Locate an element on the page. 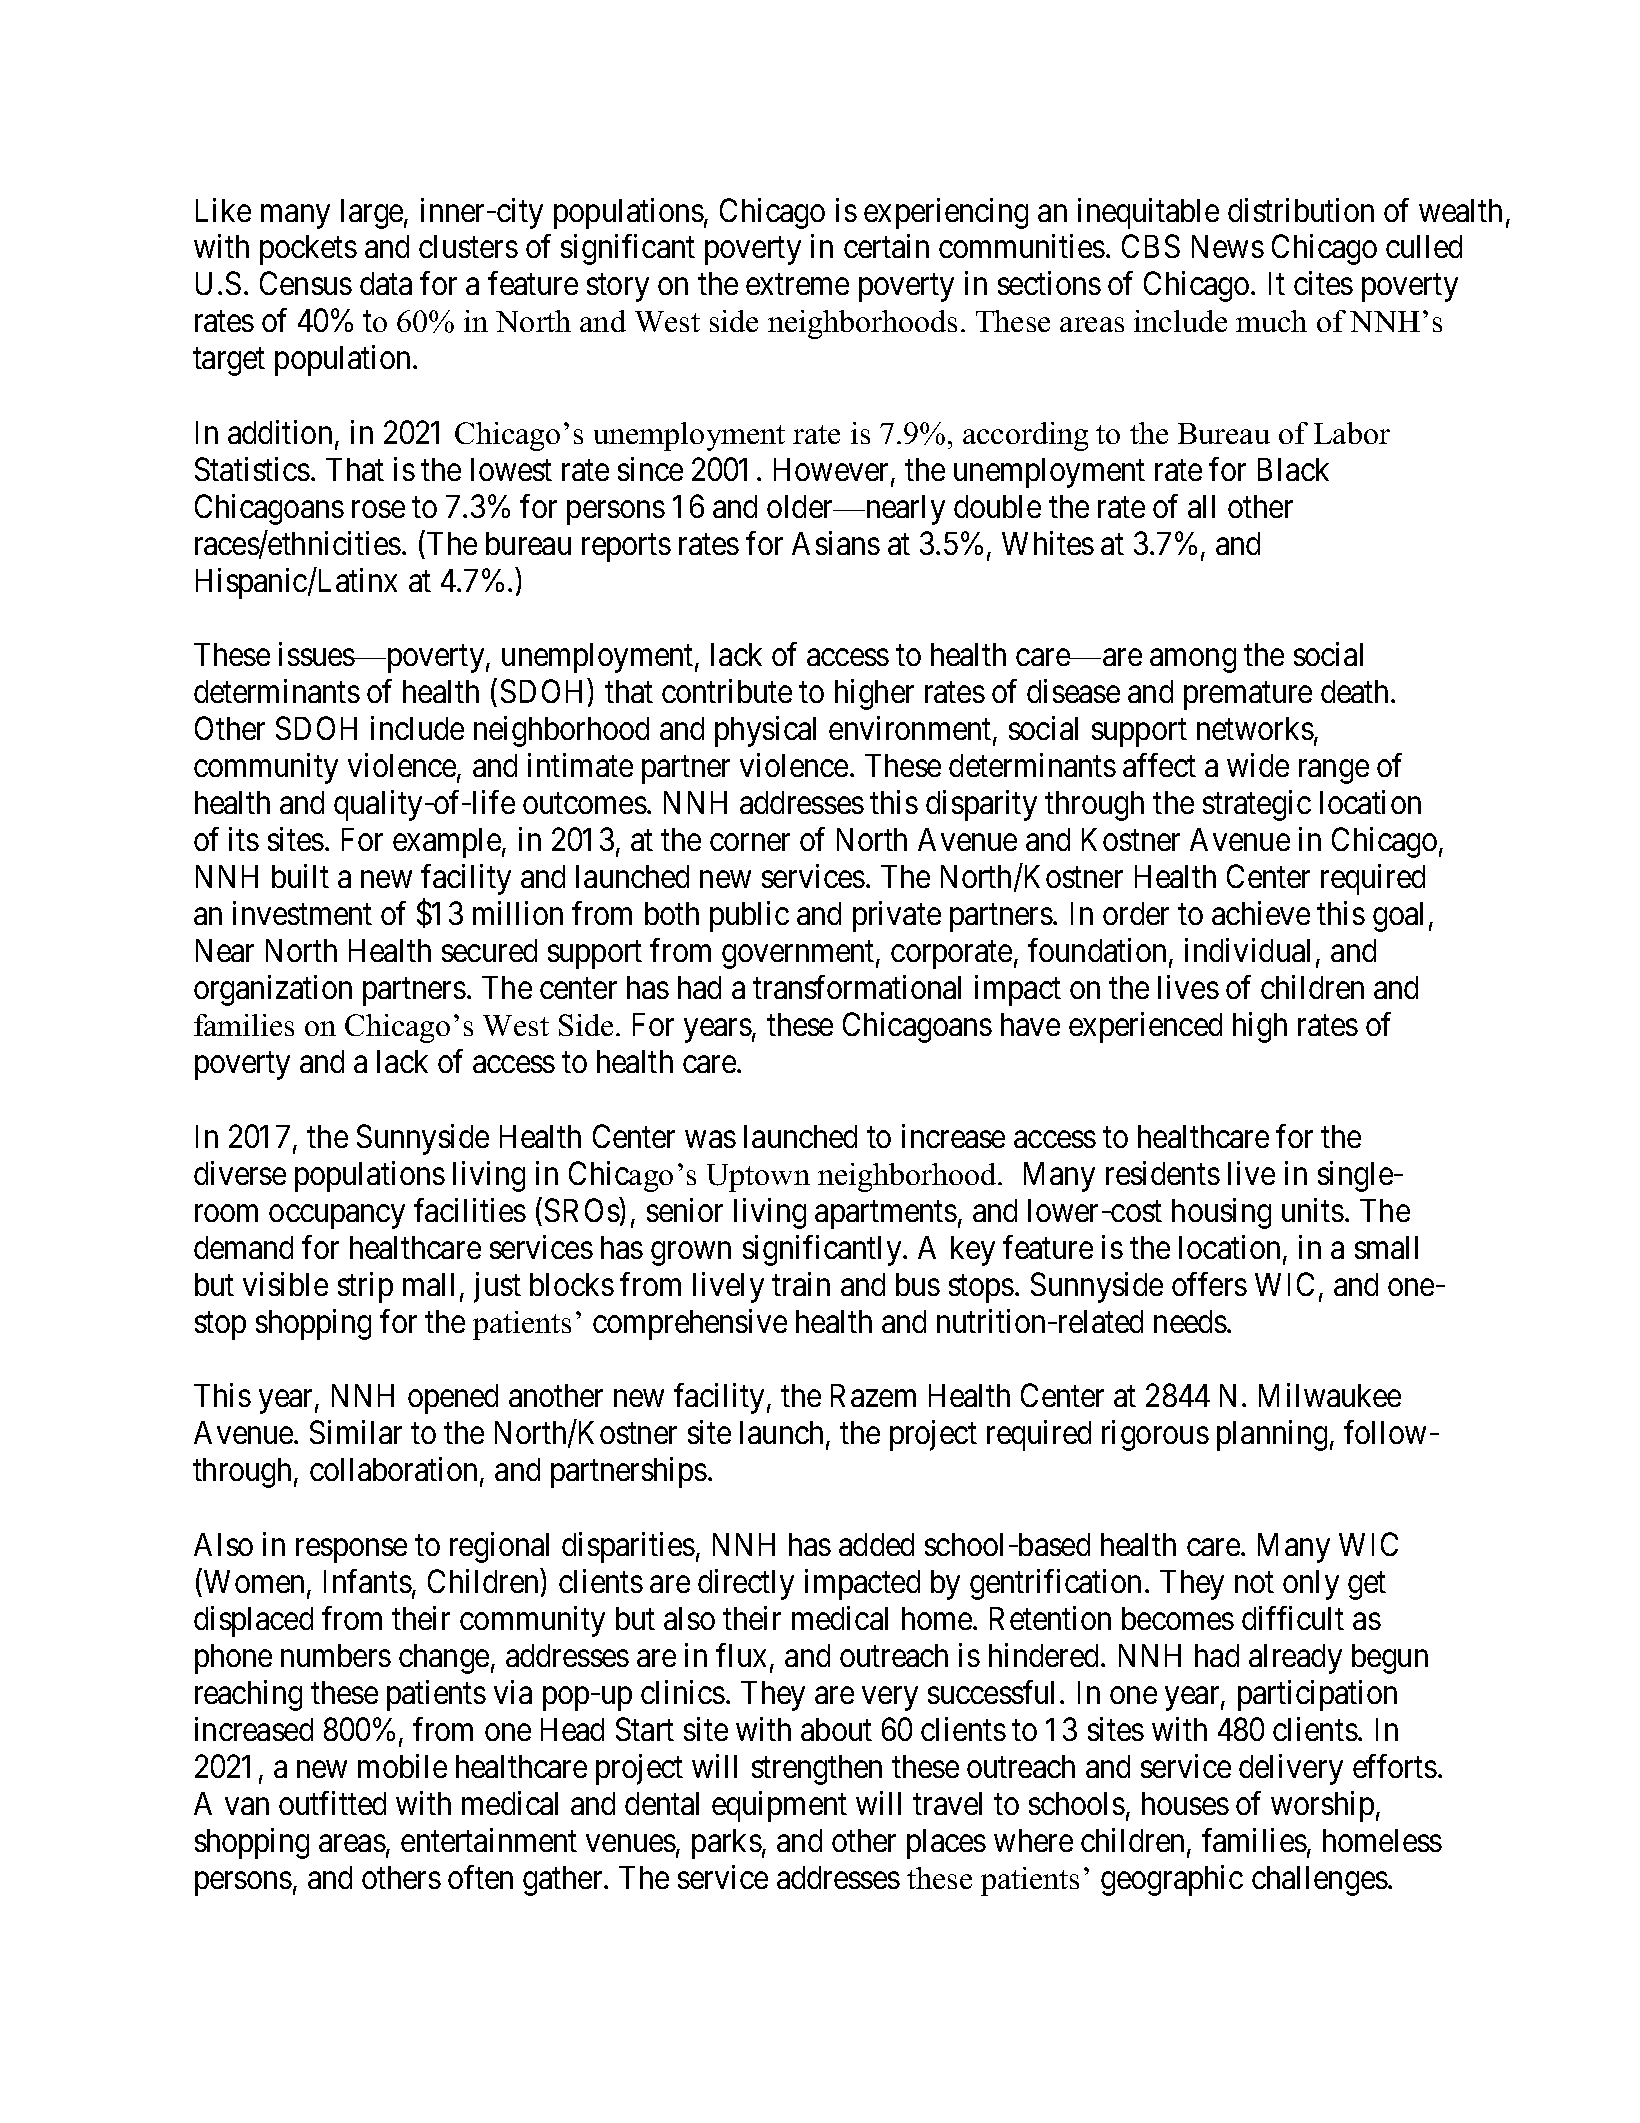 The image size is (1640, 2123). outfitted is located at coordinates (332, 1803).
